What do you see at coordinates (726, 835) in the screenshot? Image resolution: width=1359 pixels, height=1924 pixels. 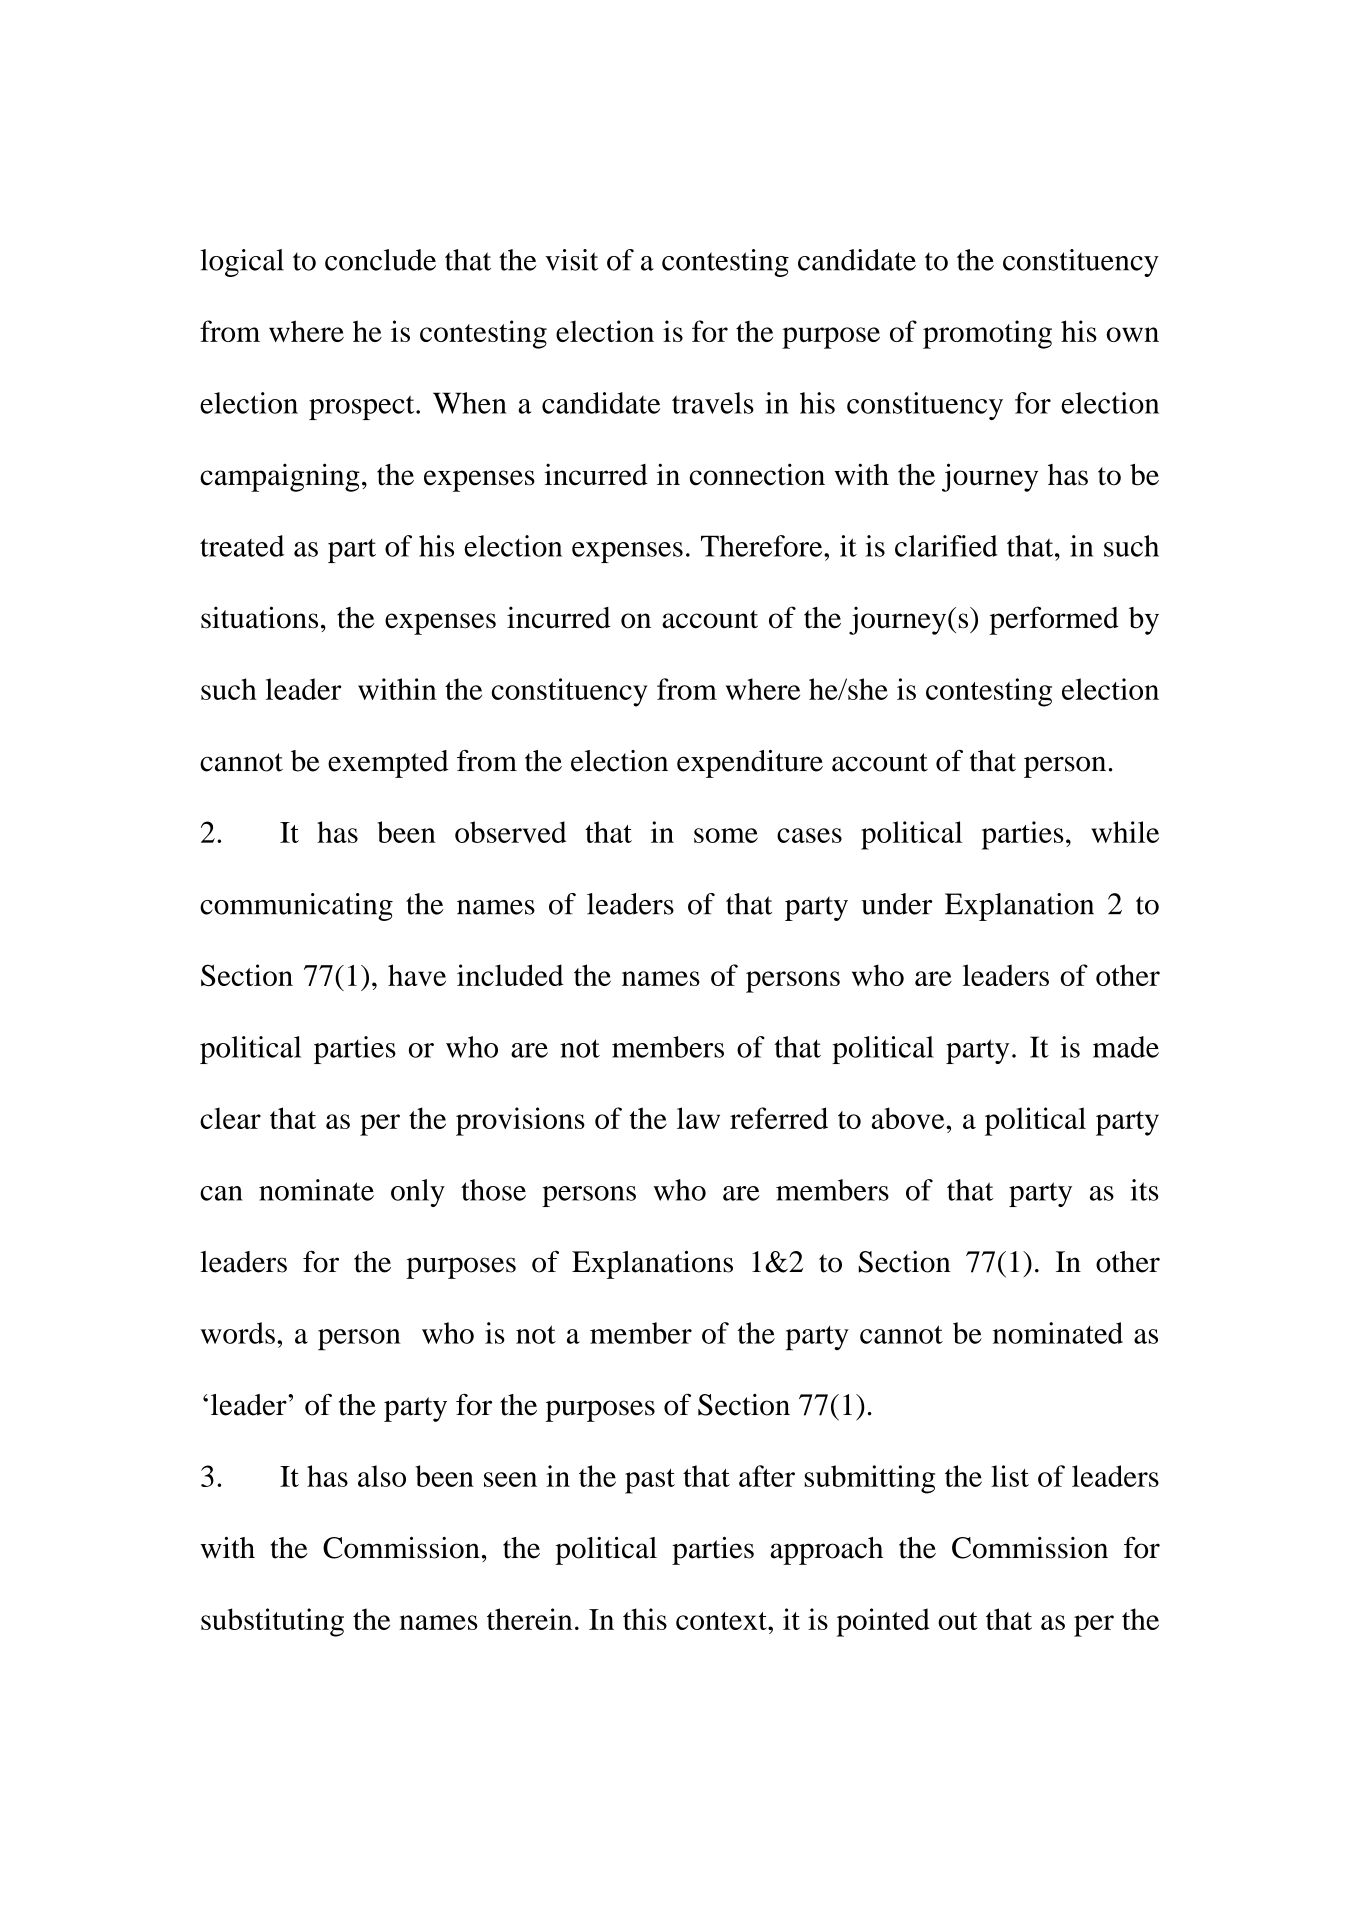 I see `some` at bounding box center [726, 835].
